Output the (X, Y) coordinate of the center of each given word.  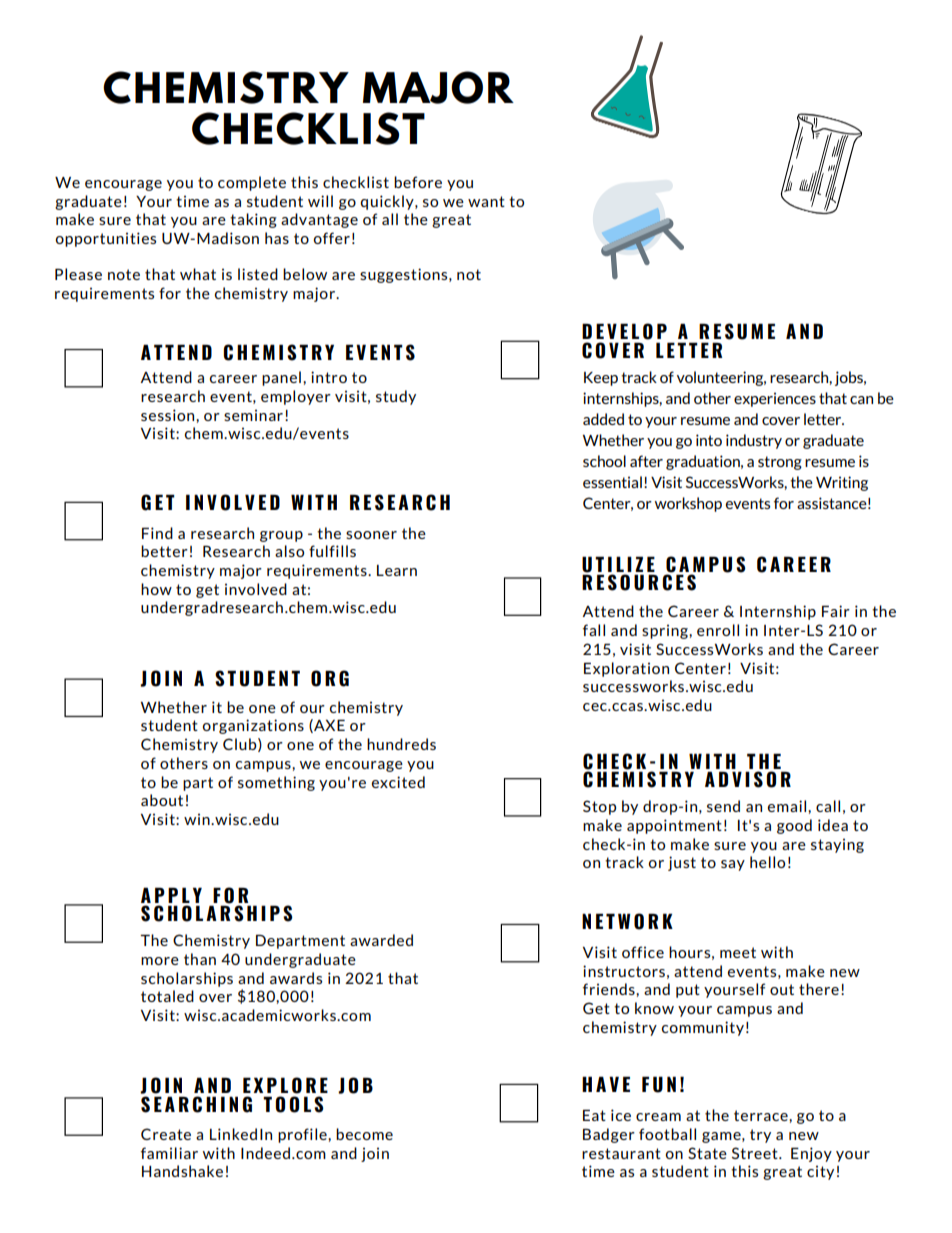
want (486, 201)
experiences (775, 399)
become (364, 1134)
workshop (688, 504)
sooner (371, 535)
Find (157, 533)
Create (166, 1134)
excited (398, 782)
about (162, 800)
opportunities (106, 239)
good (794, 826)
